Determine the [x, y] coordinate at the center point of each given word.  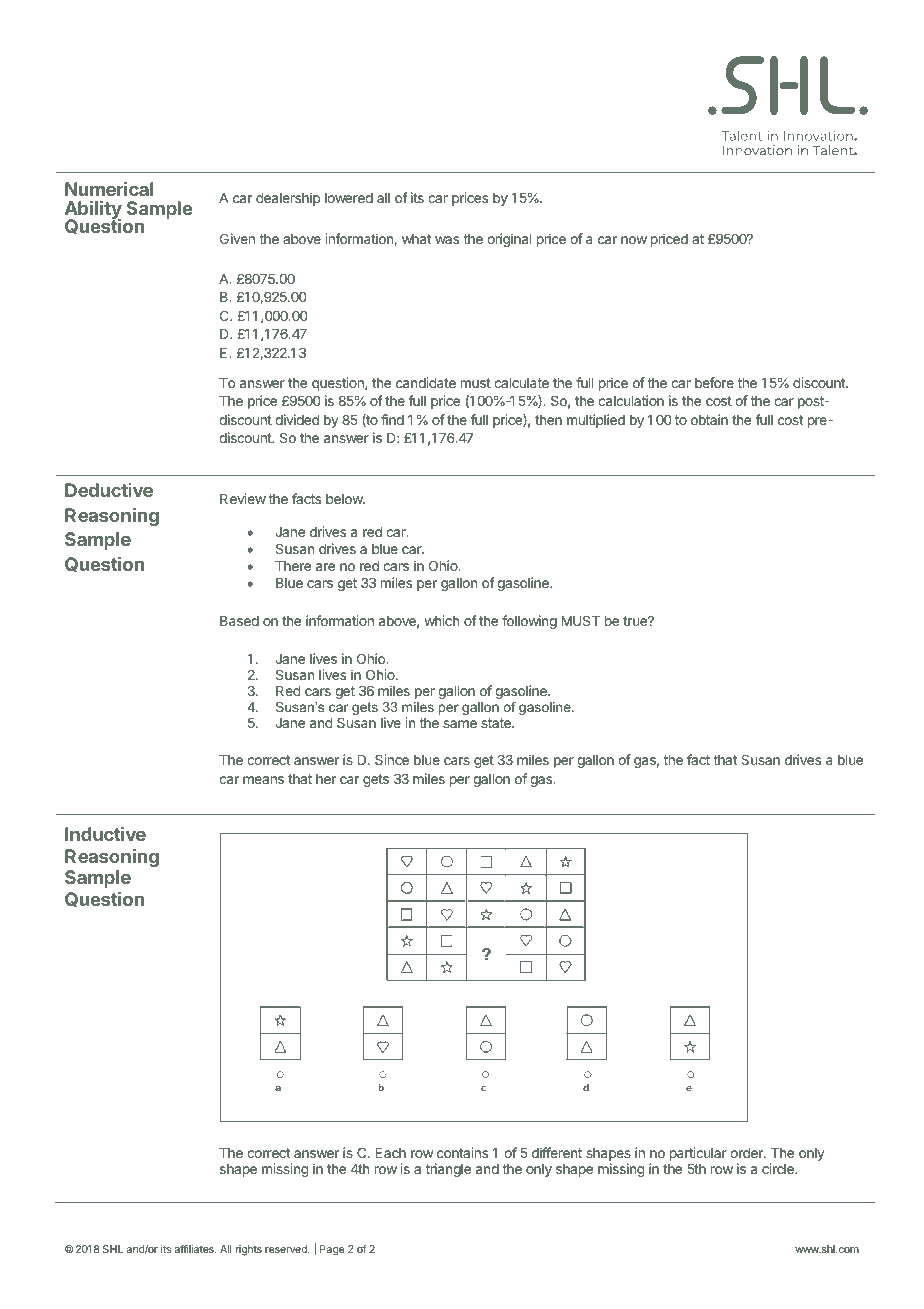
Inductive [105, 834]
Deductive [109, 490]
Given [237, 238]
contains [462, 1152]
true [636, 621]
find [392, 419]
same [460, 724]
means [263, 780]
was [447, 240]
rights [249, 1250]
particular [698, 1154]
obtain [709, 419]
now [634, 240]
